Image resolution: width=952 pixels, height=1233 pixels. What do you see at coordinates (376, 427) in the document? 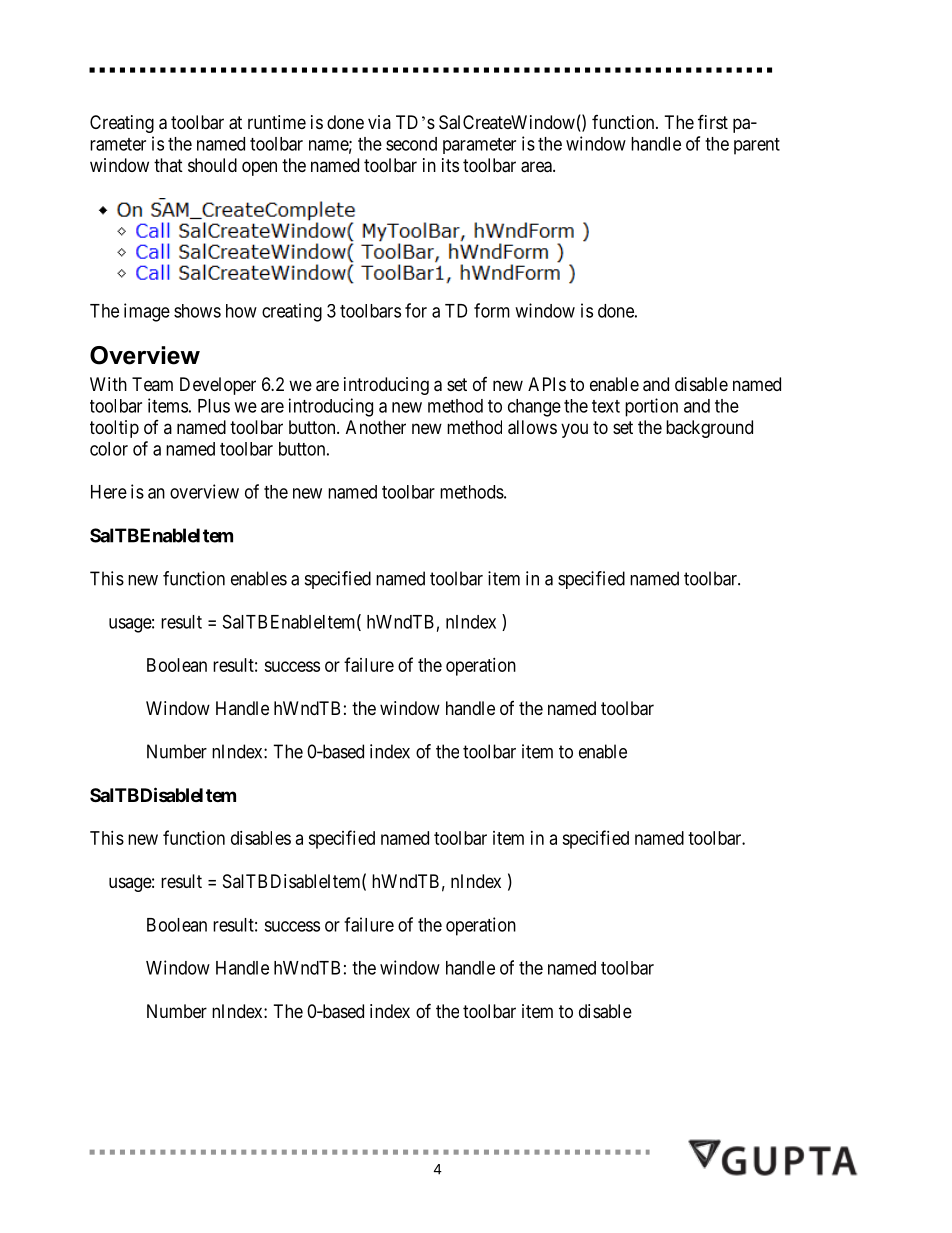
I see `Another` at bounding box center [376, 427].
